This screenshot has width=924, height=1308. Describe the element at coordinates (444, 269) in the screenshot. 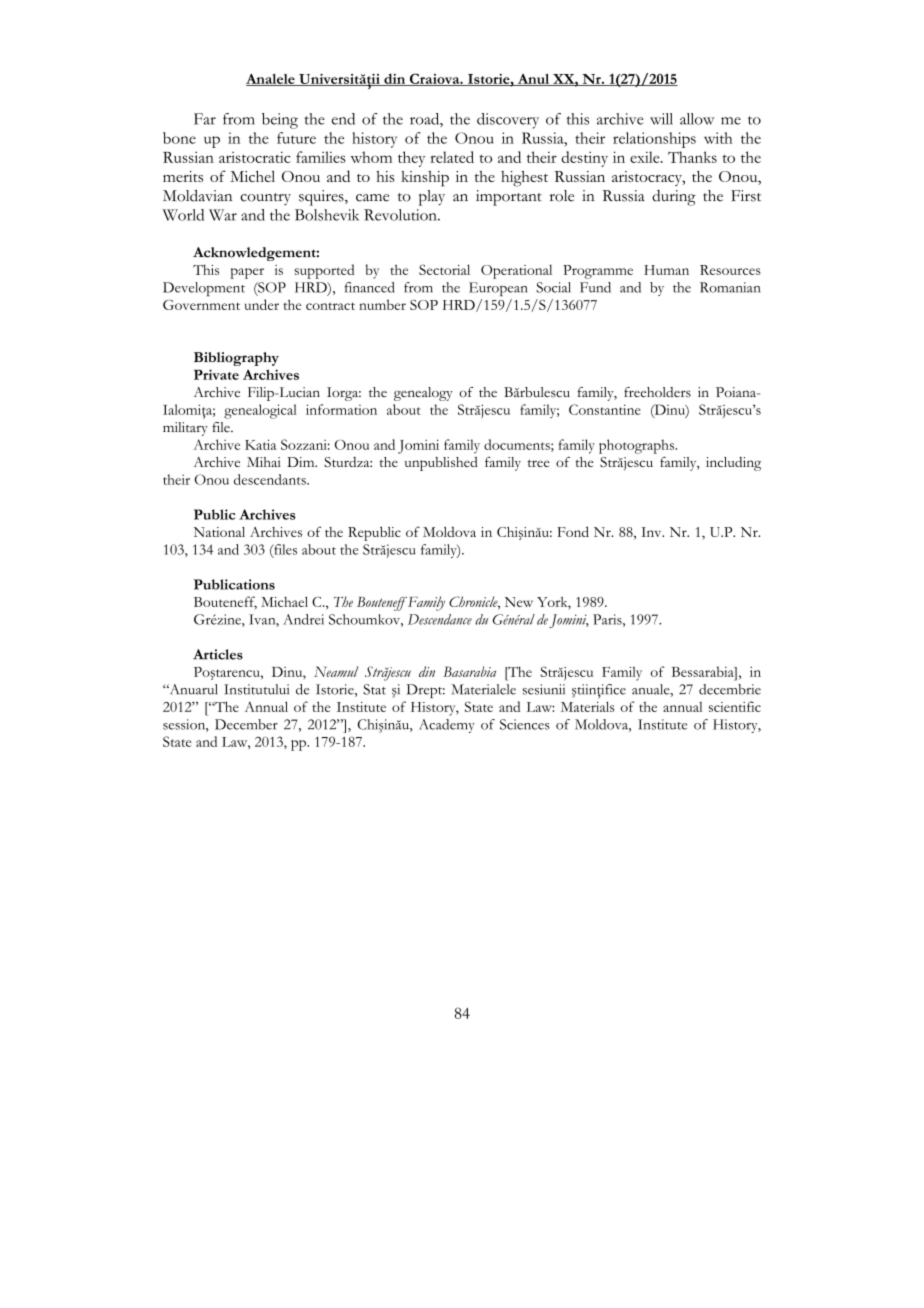

I see `Sectorial` at that location.
